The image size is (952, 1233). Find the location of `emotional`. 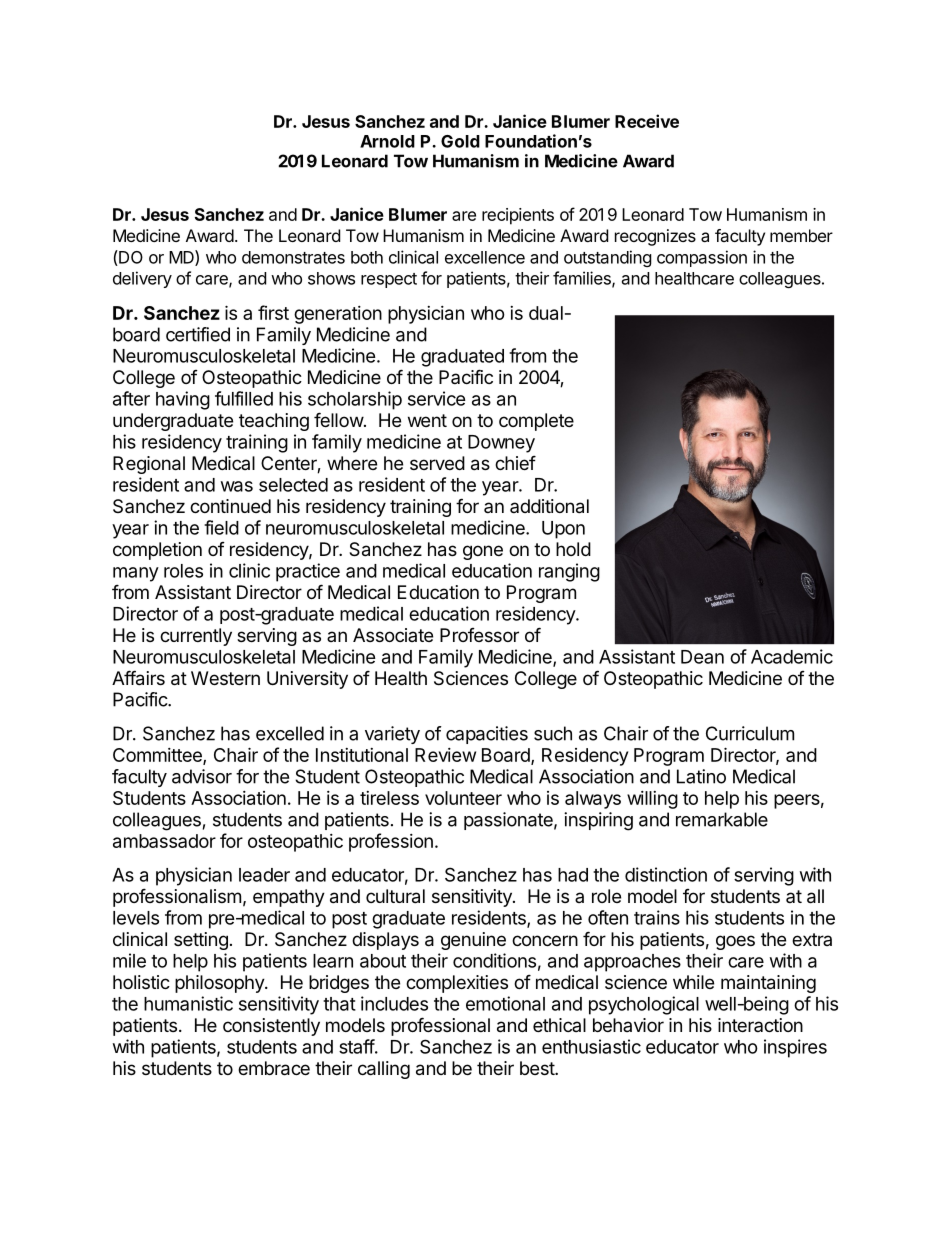

emotional is located at coordinates (505, 1003).
